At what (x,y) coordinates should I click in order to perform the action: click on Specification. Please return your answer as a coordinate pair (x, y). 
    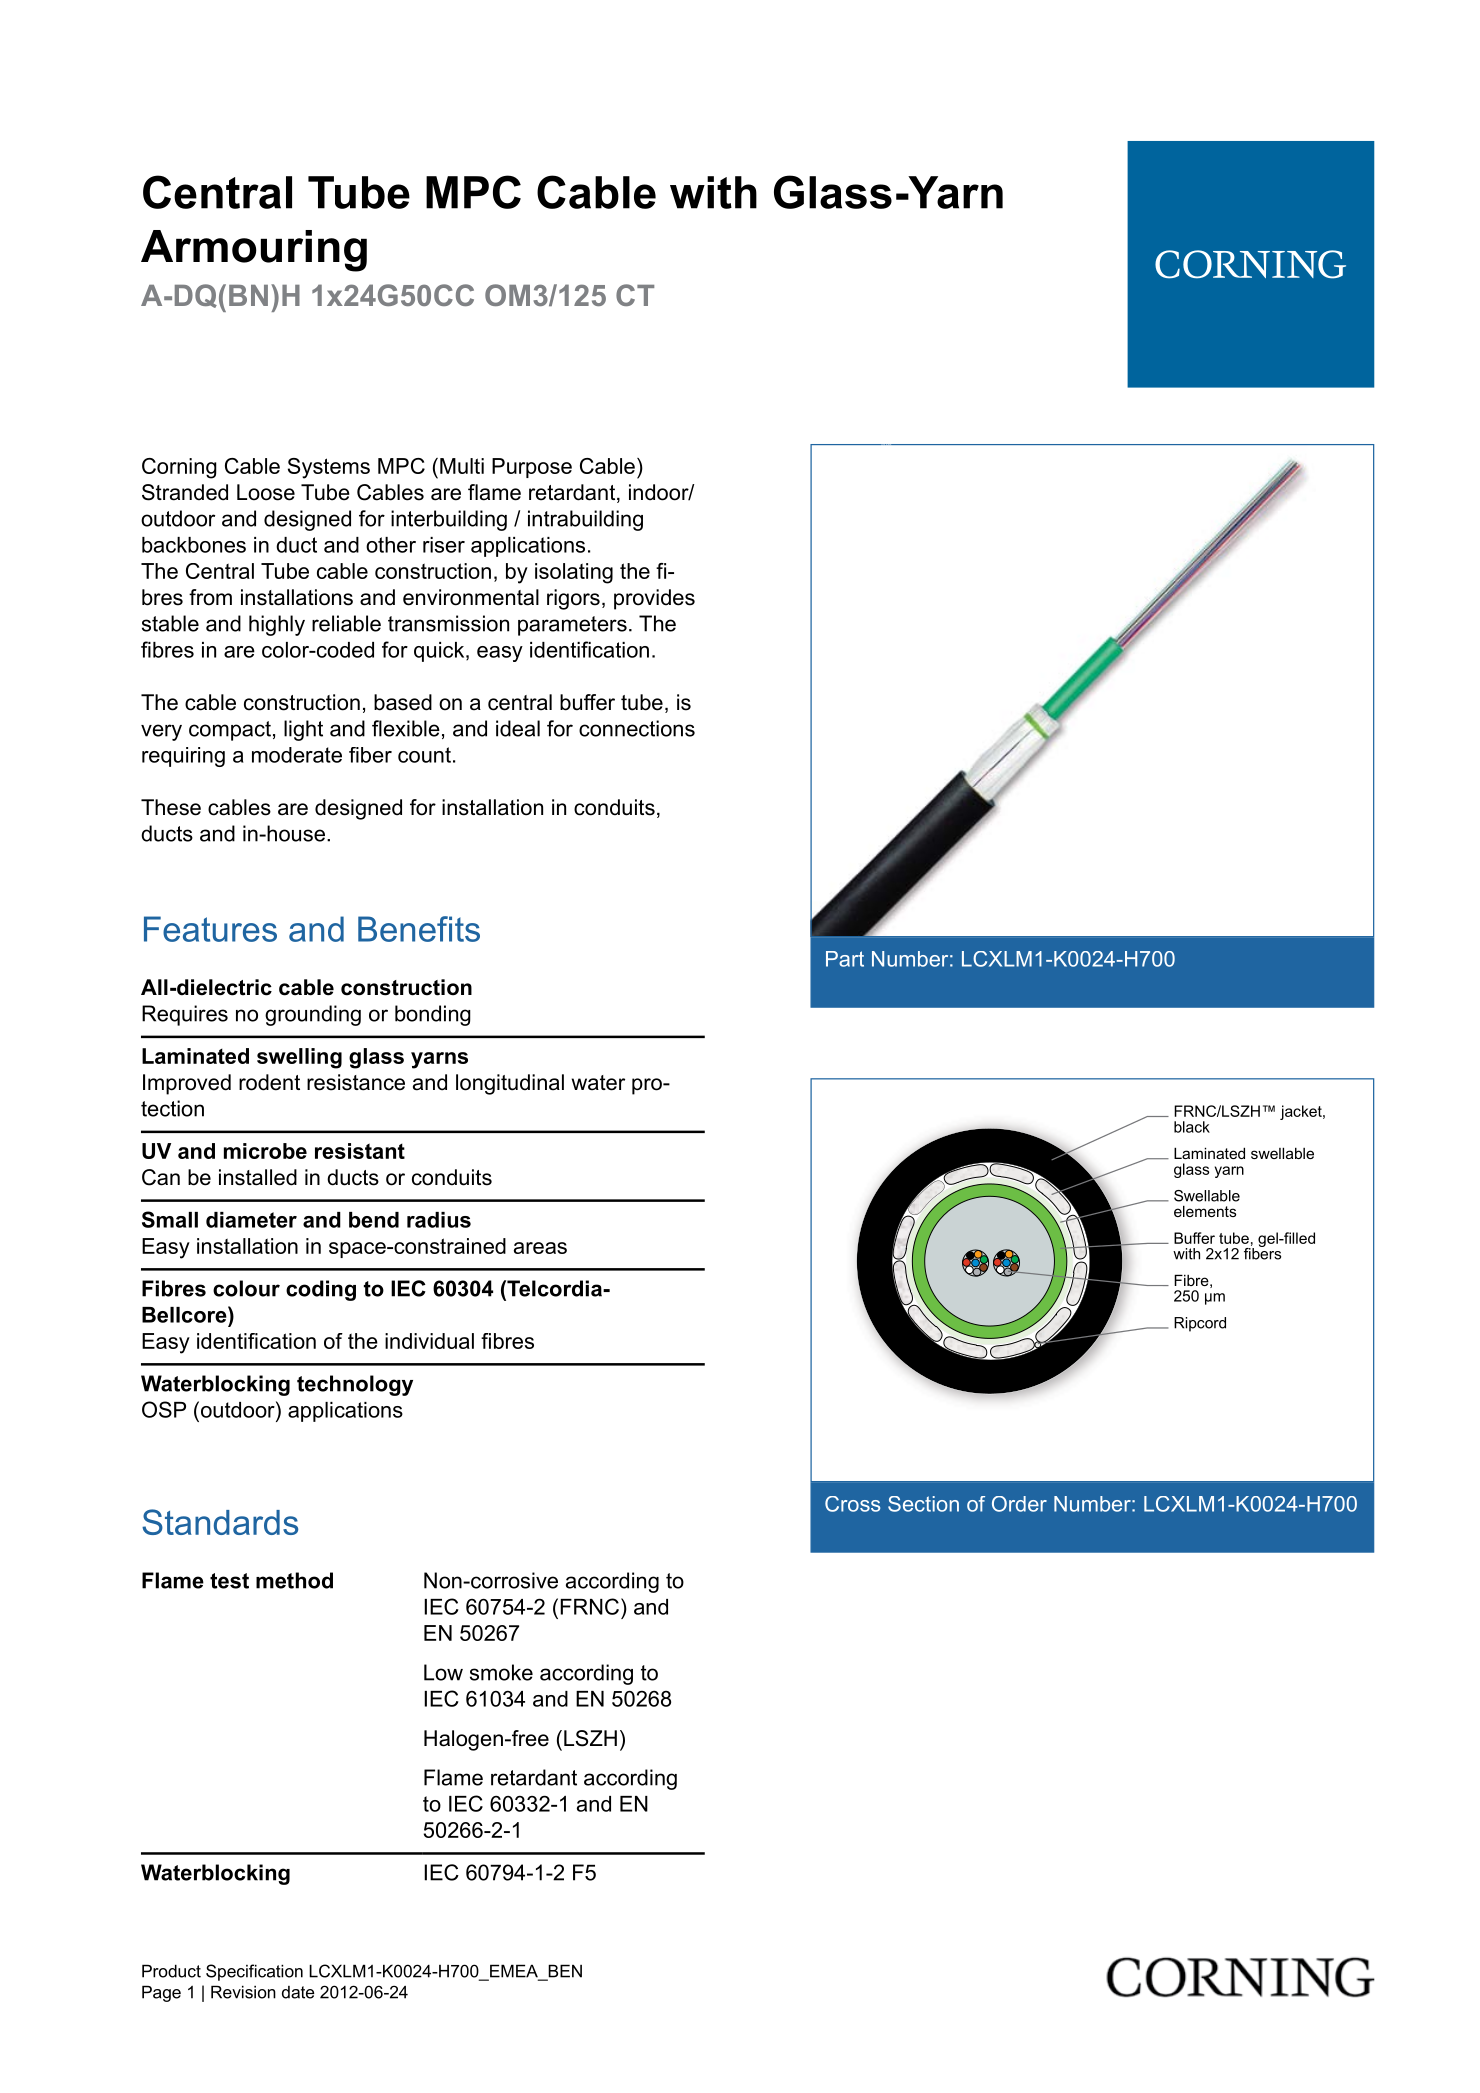
    Looking at the image, I should click on (254, 1972).
